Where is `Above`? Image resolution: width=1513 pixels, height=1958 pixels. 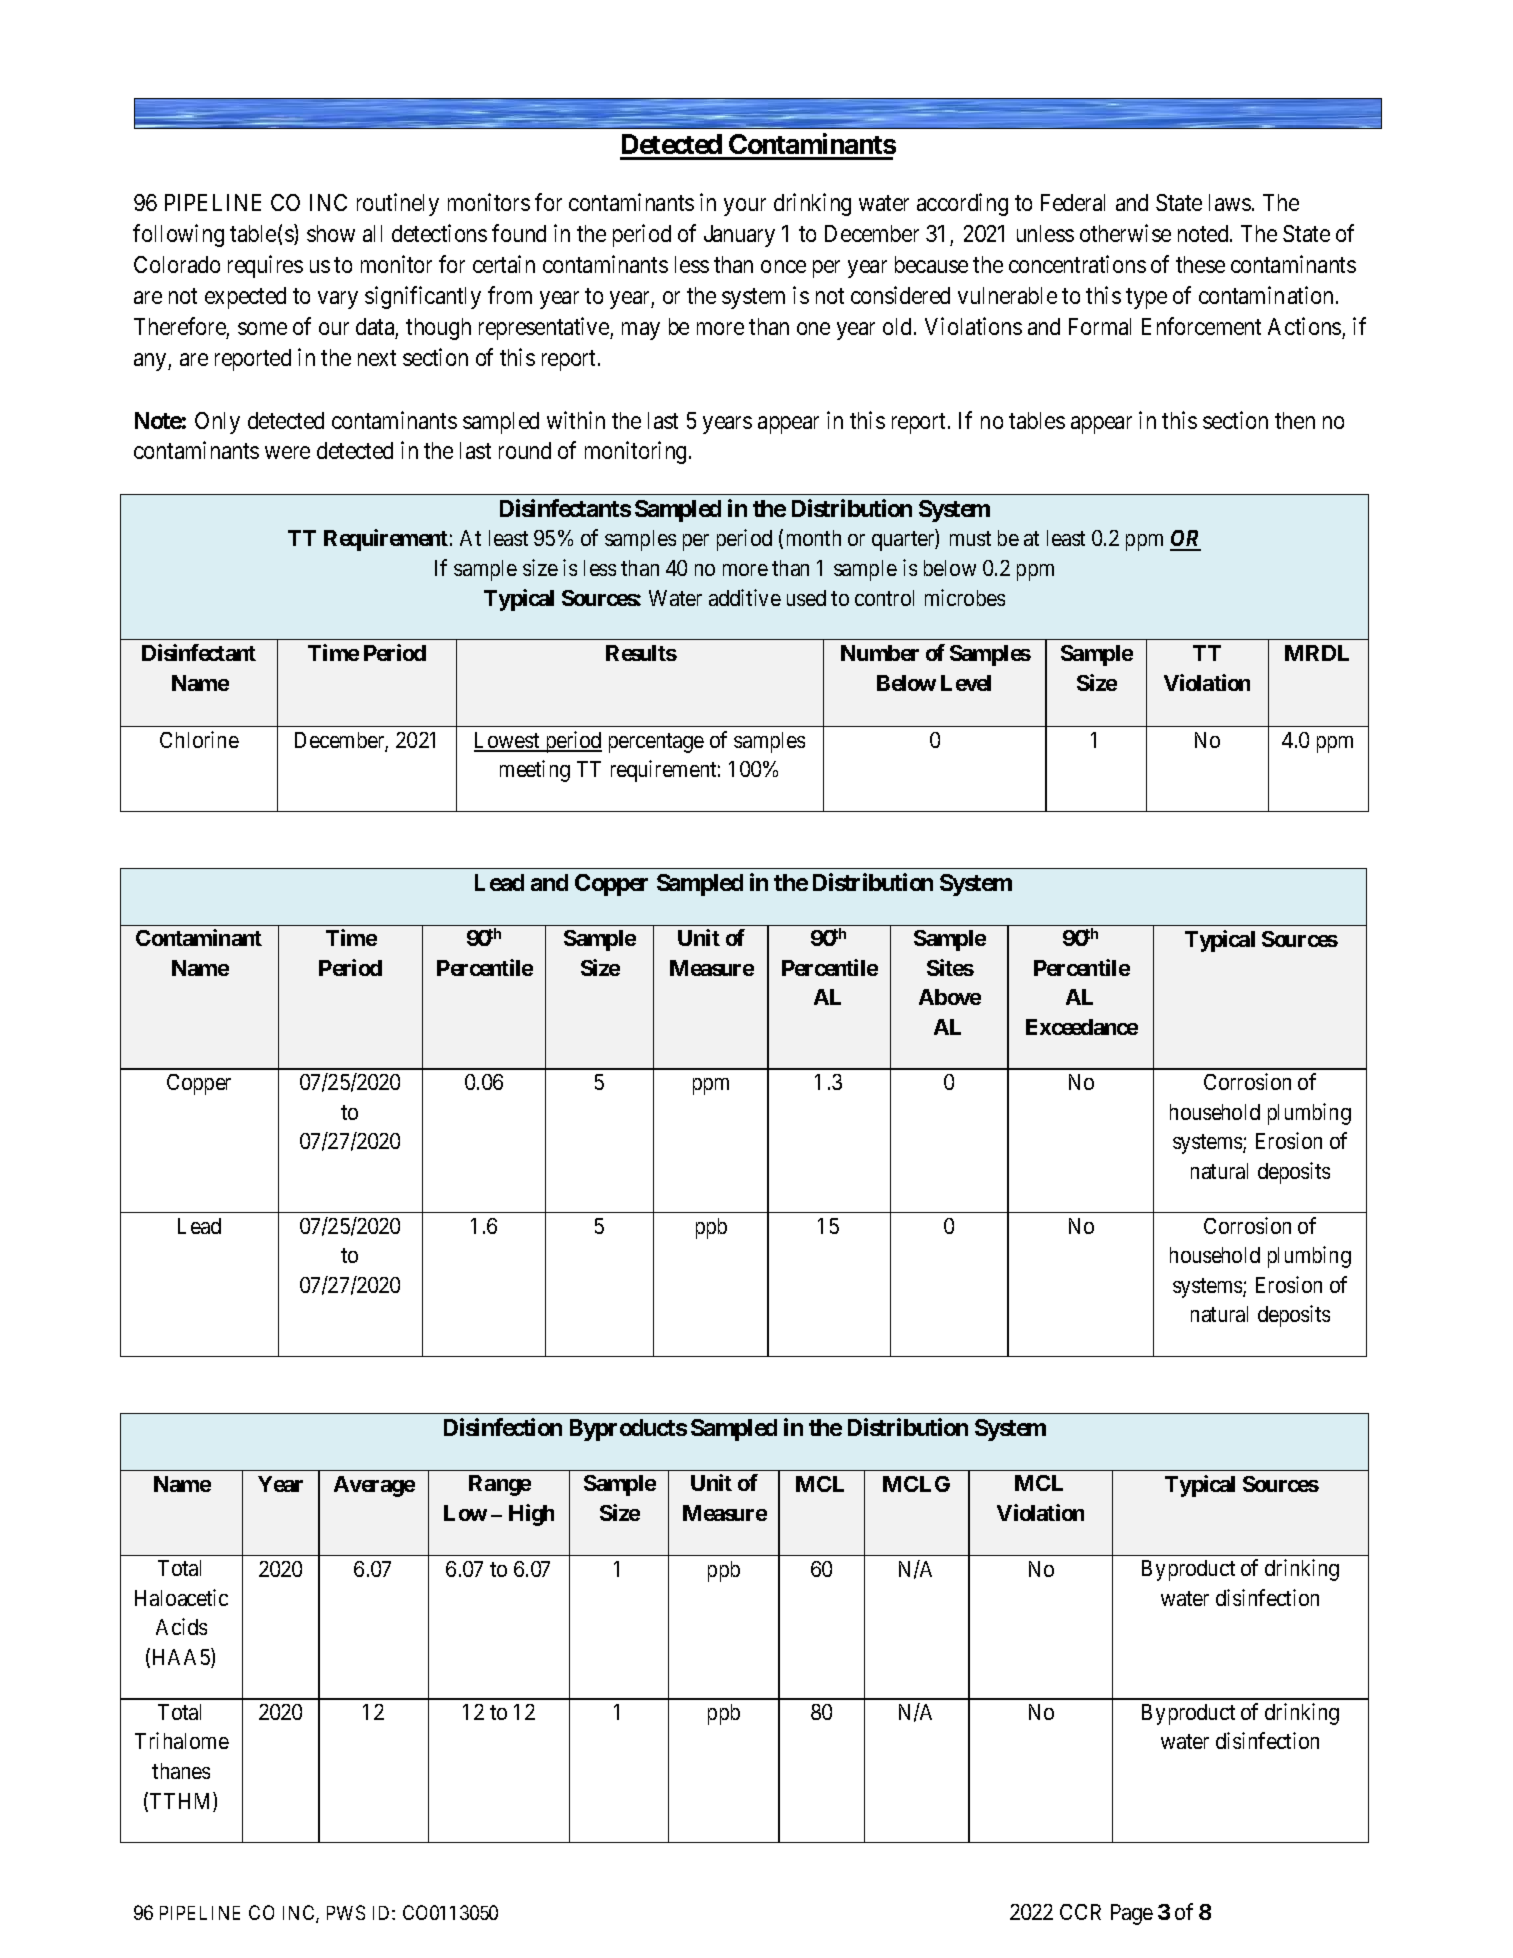
Above is located at coordinates (950, 997).
